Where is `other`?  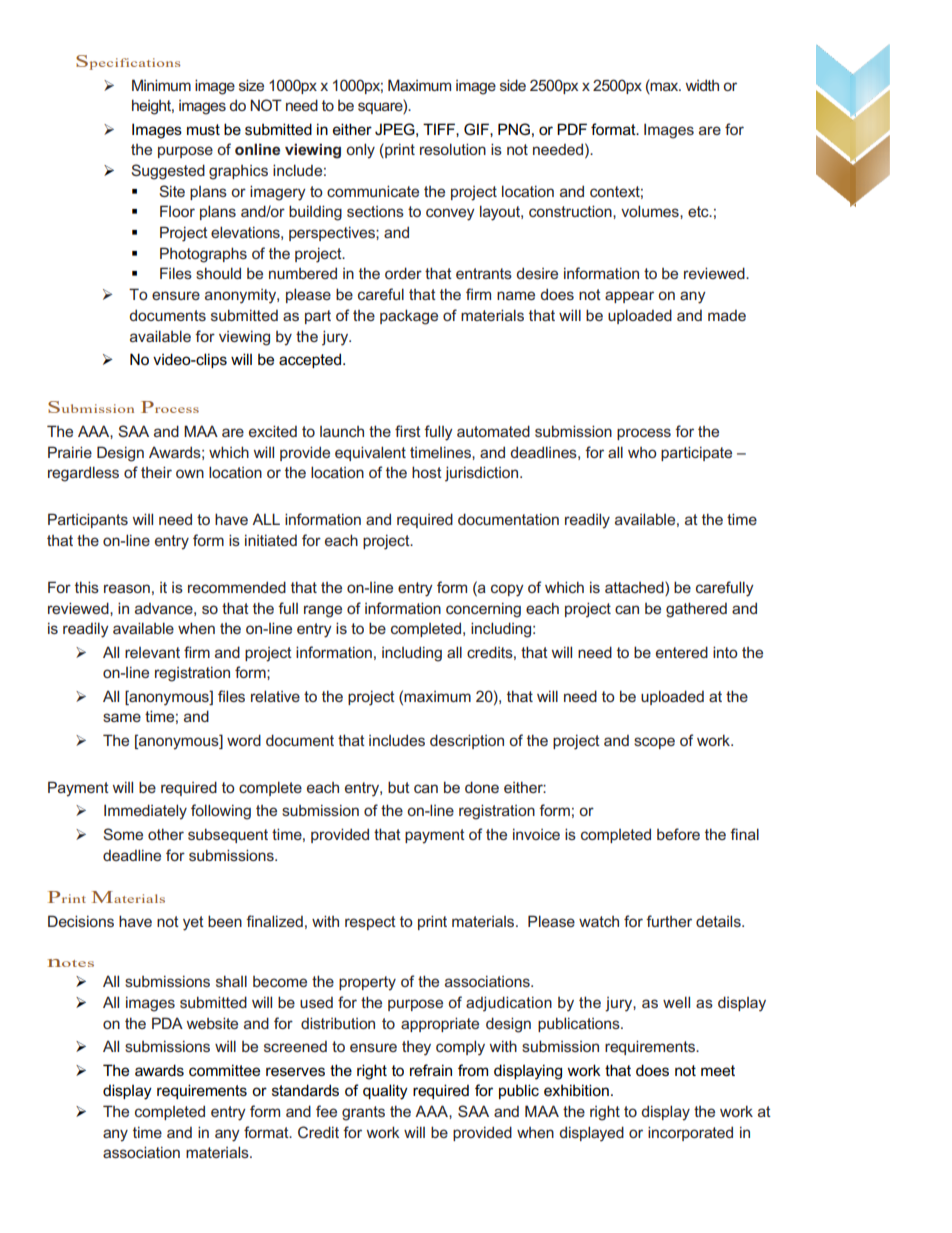
other is located at coordinates (166, 834).
